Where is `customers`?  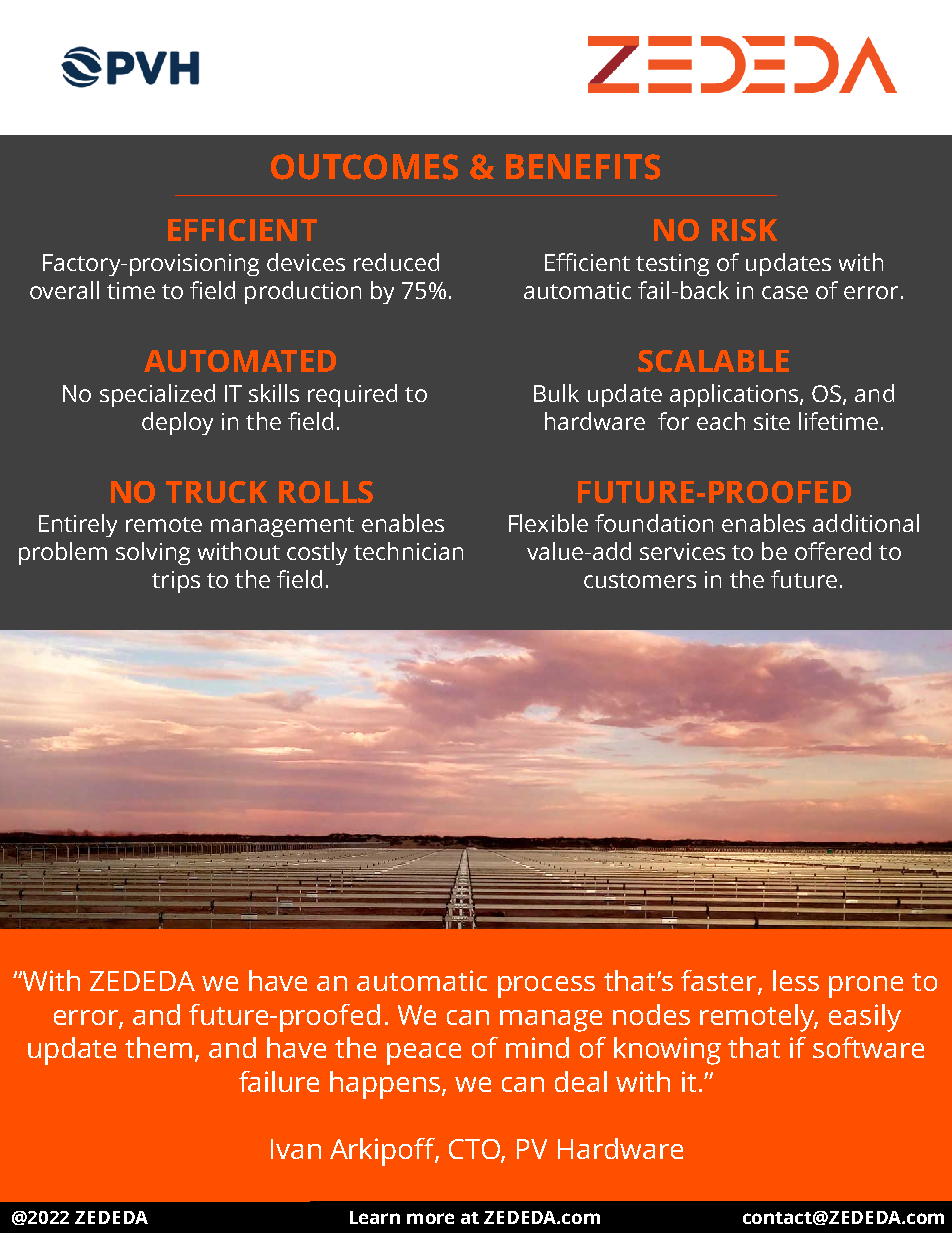
customers is located at coordinates (640, 580).
